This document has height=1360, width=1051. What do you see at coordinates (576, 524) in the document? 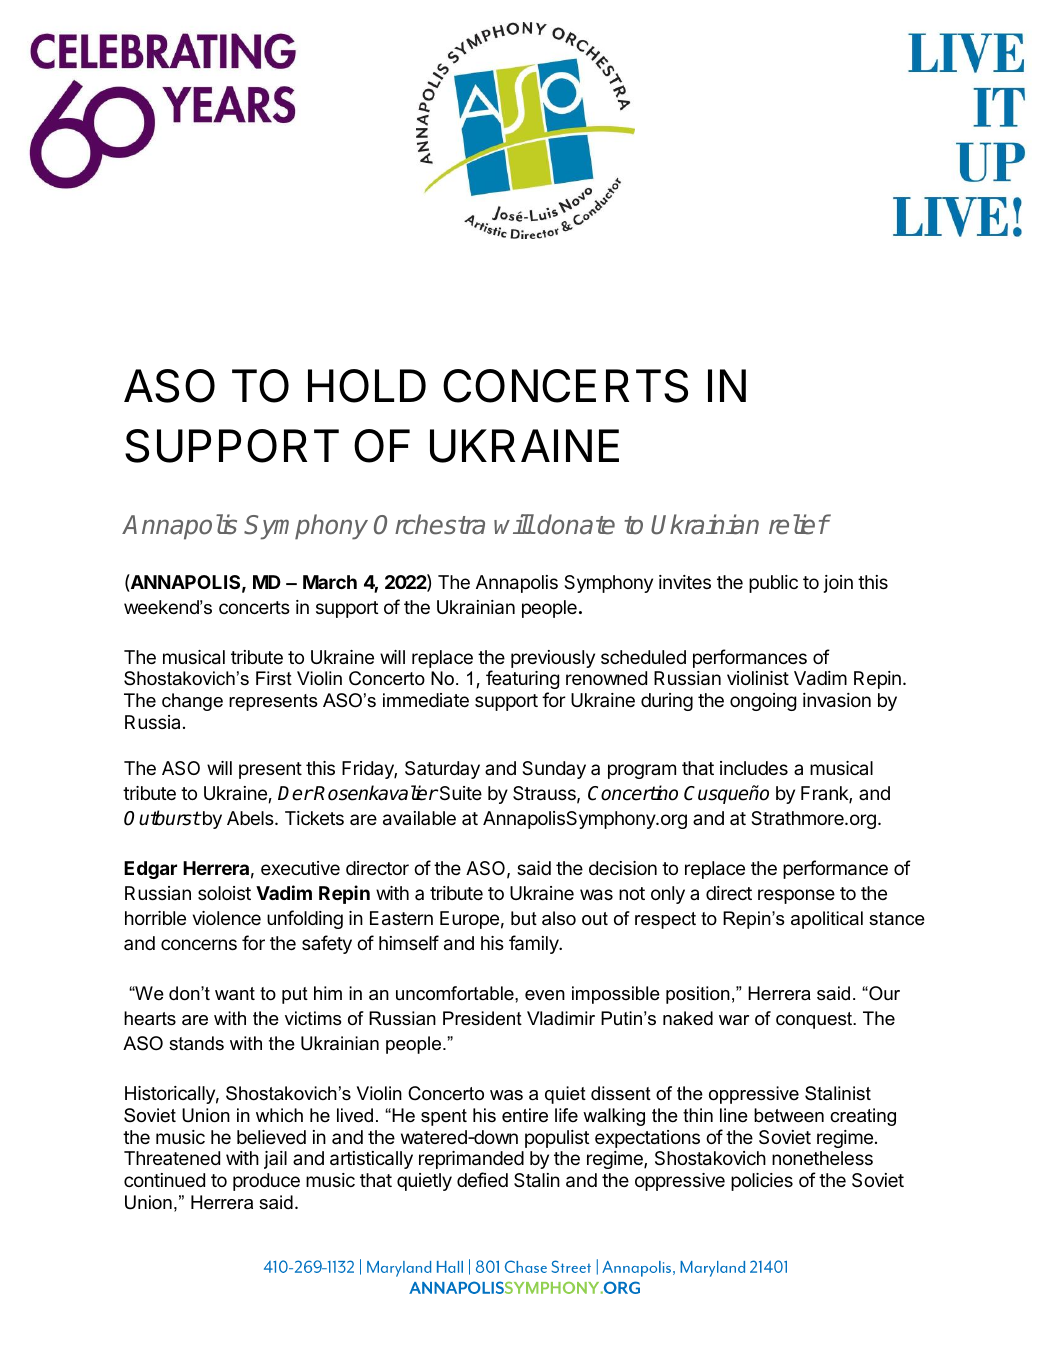
I see `donate` at bounding box center [576, 524].
